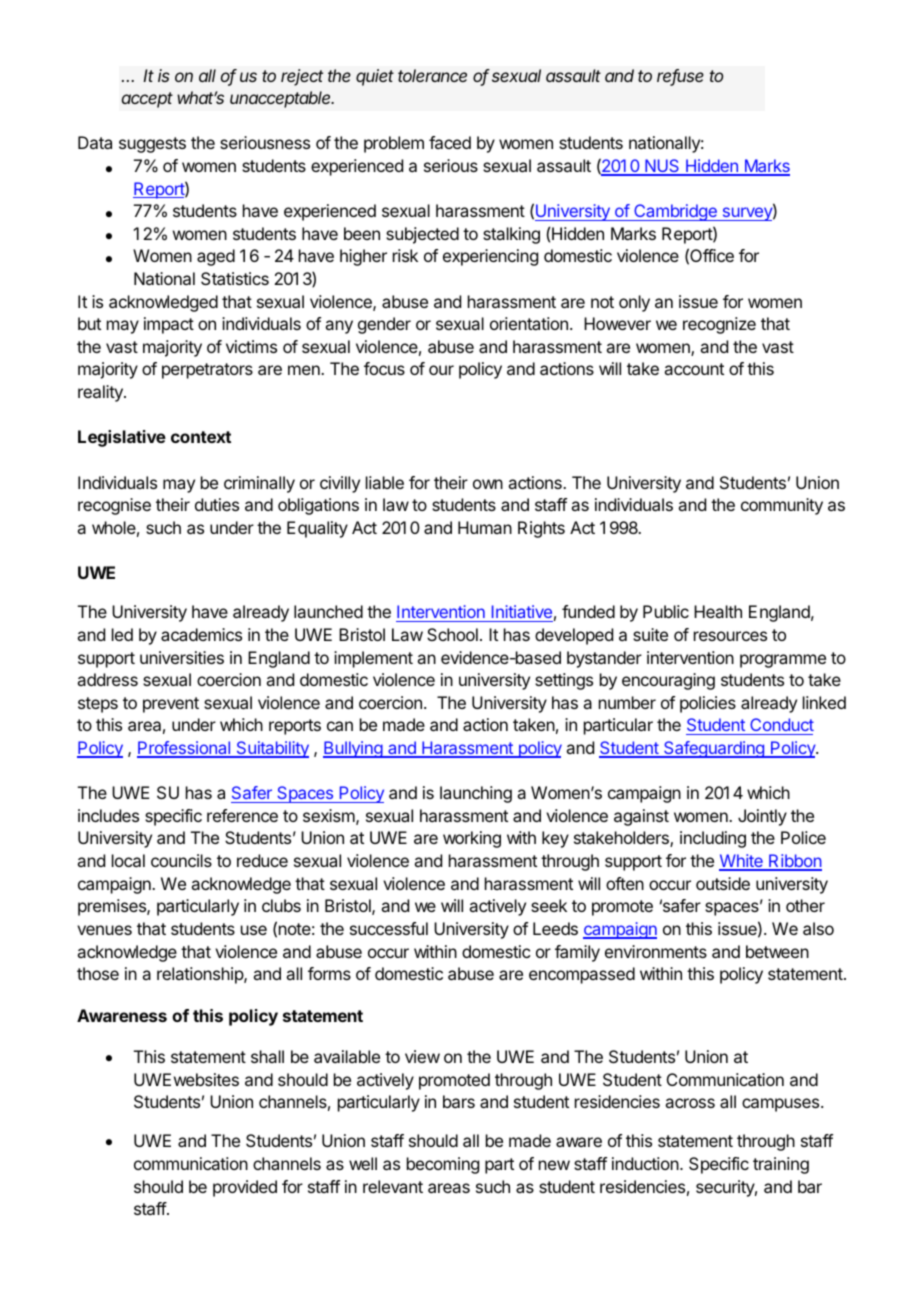 The height and width of the document is (1309, 924). I want to click on resources, so click(730, 636).
